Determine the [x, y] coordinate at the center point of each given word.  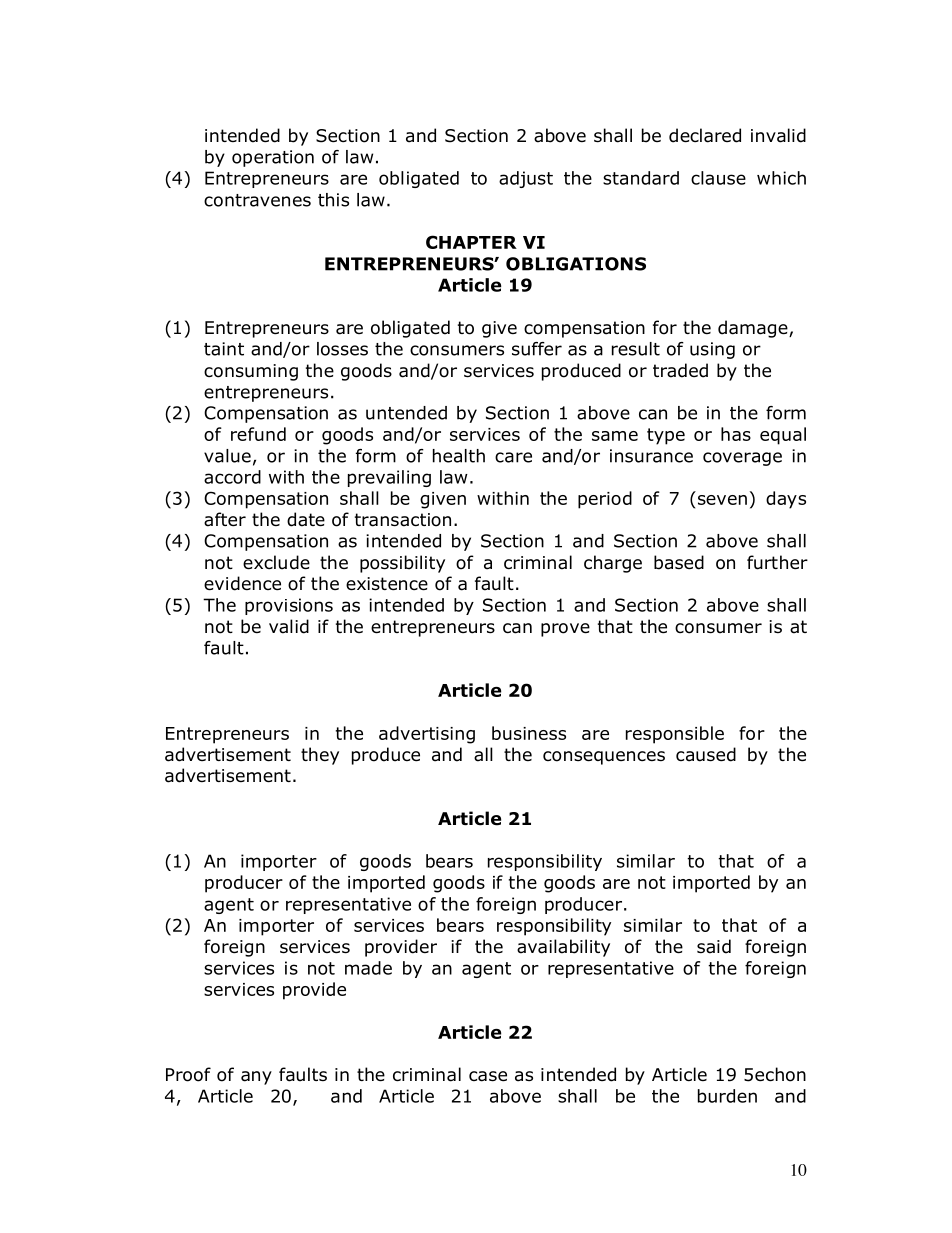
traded [680, 370]
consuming [251, 372]
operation [273, 158]
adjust [526, 179]
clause [718, 178]
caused [706, 754]
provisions [289, 606]
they [320, 756]
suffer [537, 349]
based [679, 562]
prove [565, 630]
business [529, 733]
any [256, 1078]
